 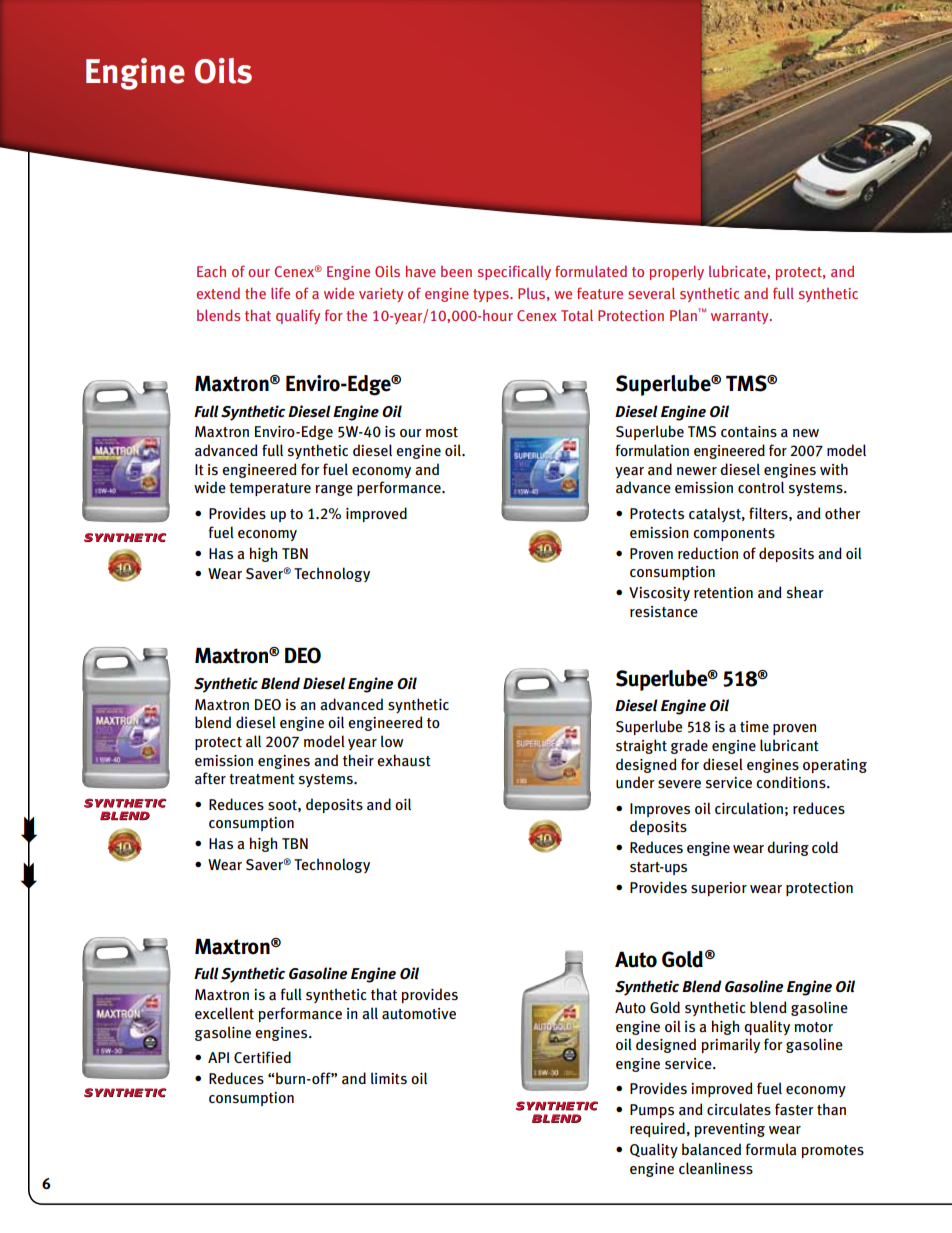 What do you see at coordinates (492, 295) in the page?
I see `types` at bounding box center [492, 295].
